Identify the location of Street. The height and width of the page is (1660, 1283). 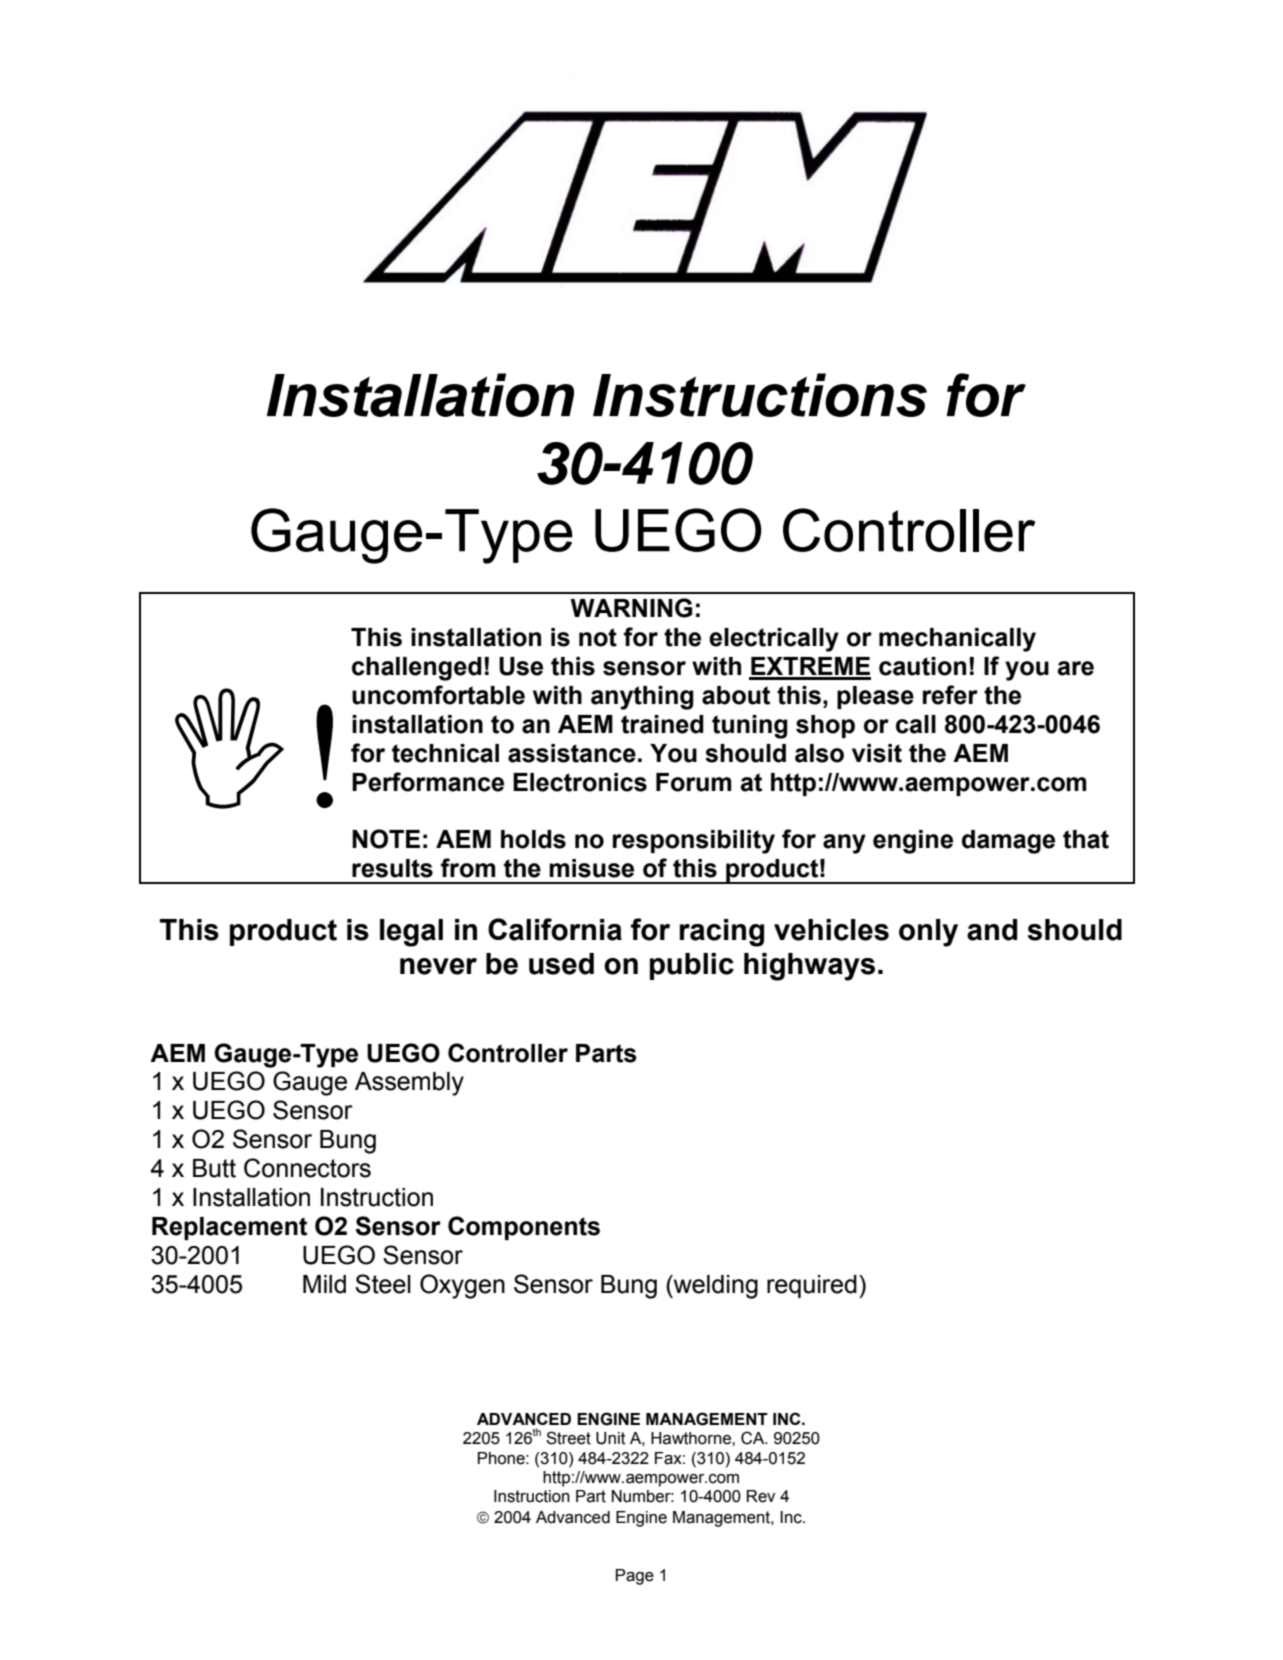
(568, 1438).
